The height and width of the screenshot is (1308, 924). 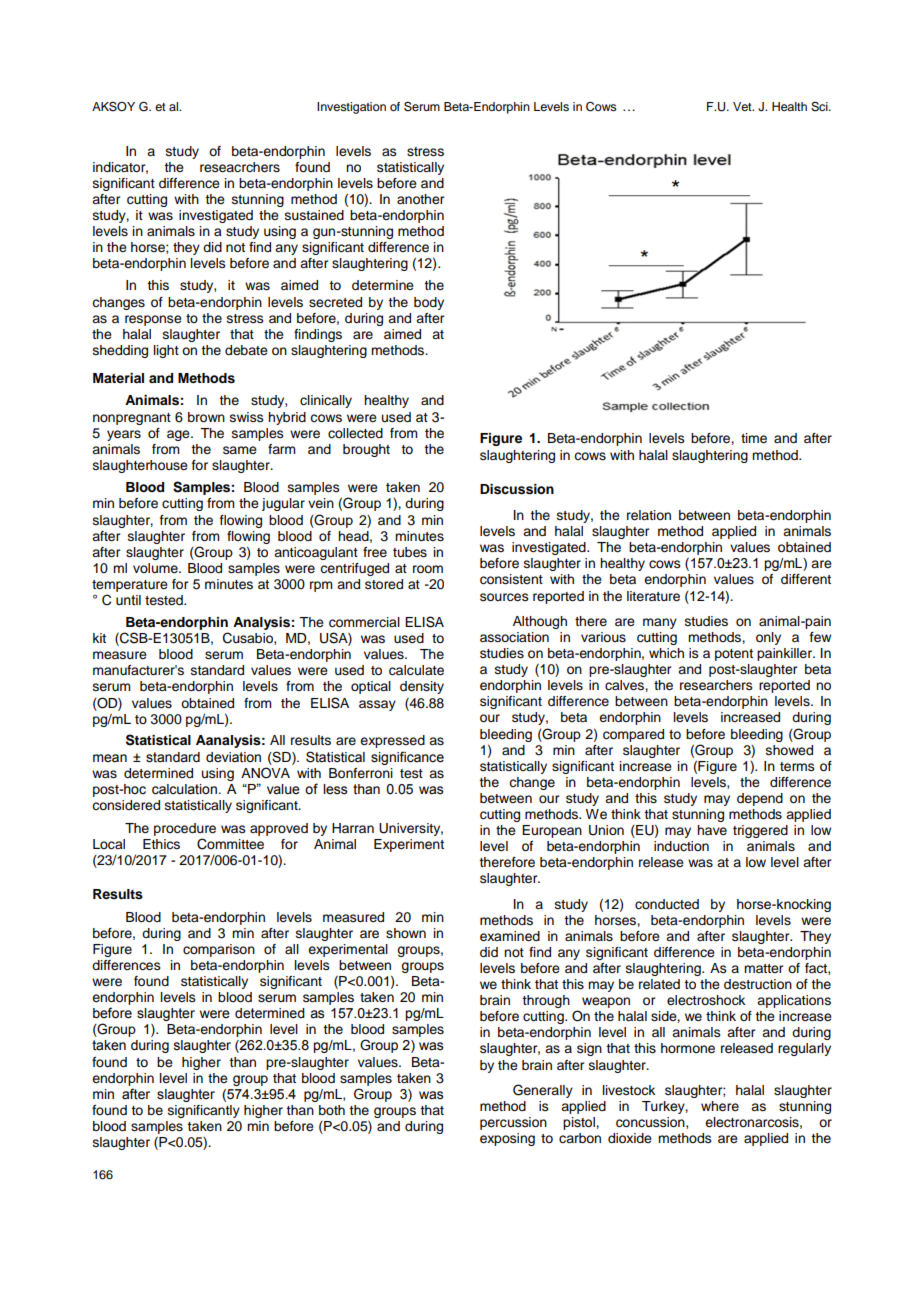 I want to click on where, so click(x=720, y=1106).
